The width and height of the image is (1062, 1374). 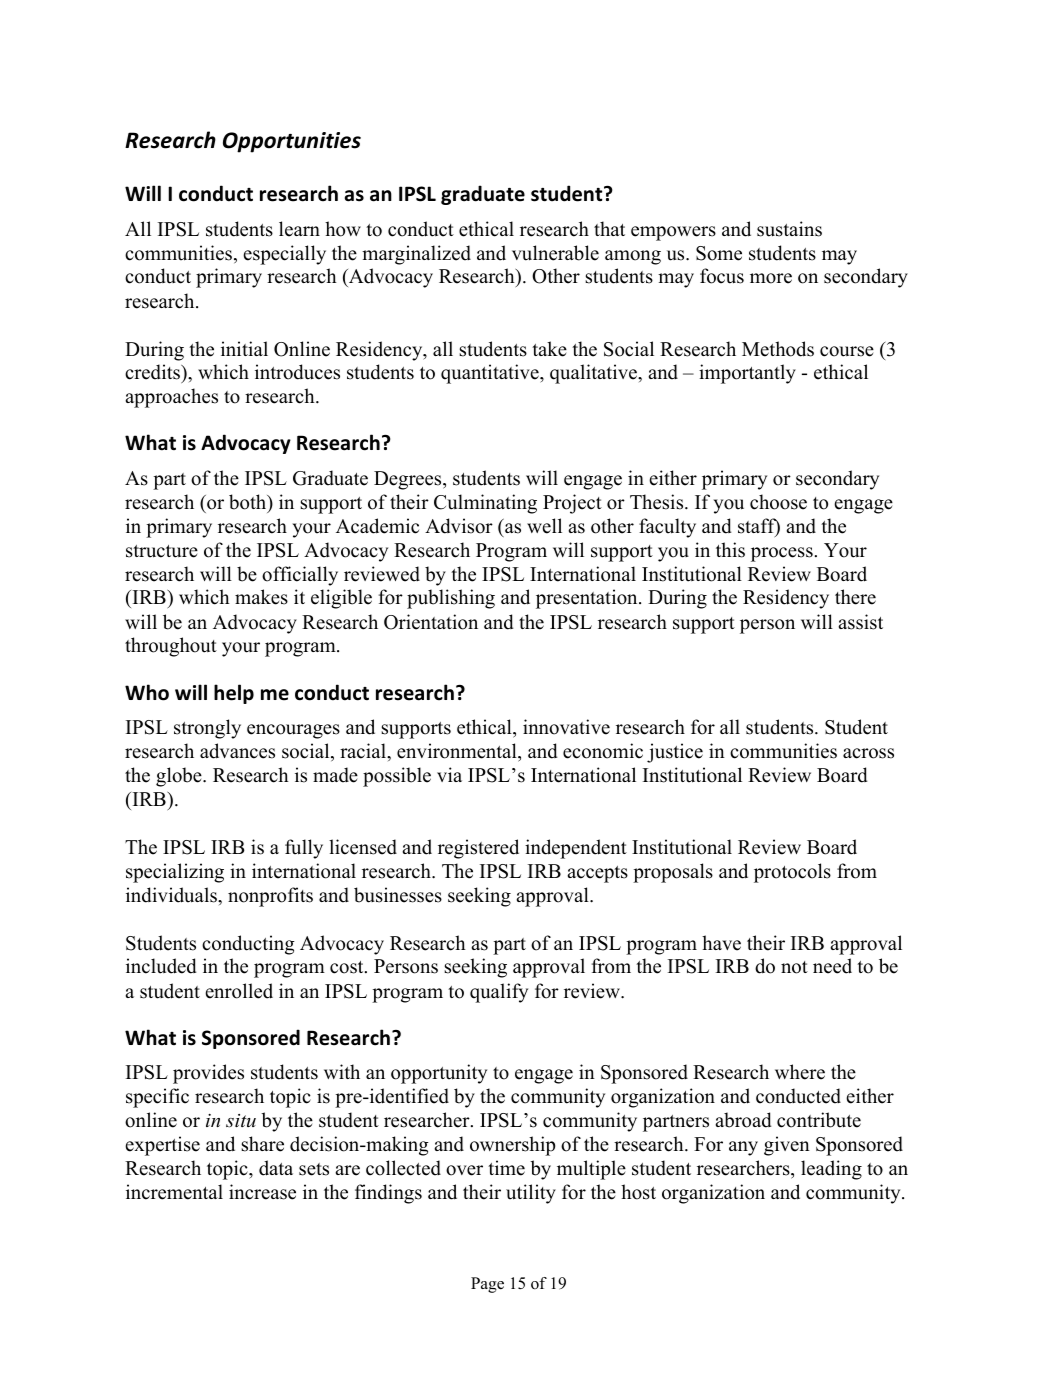 What do you see at coordinates (868, 753) in the image?
I see `across` at bounding box center [868, 753].
